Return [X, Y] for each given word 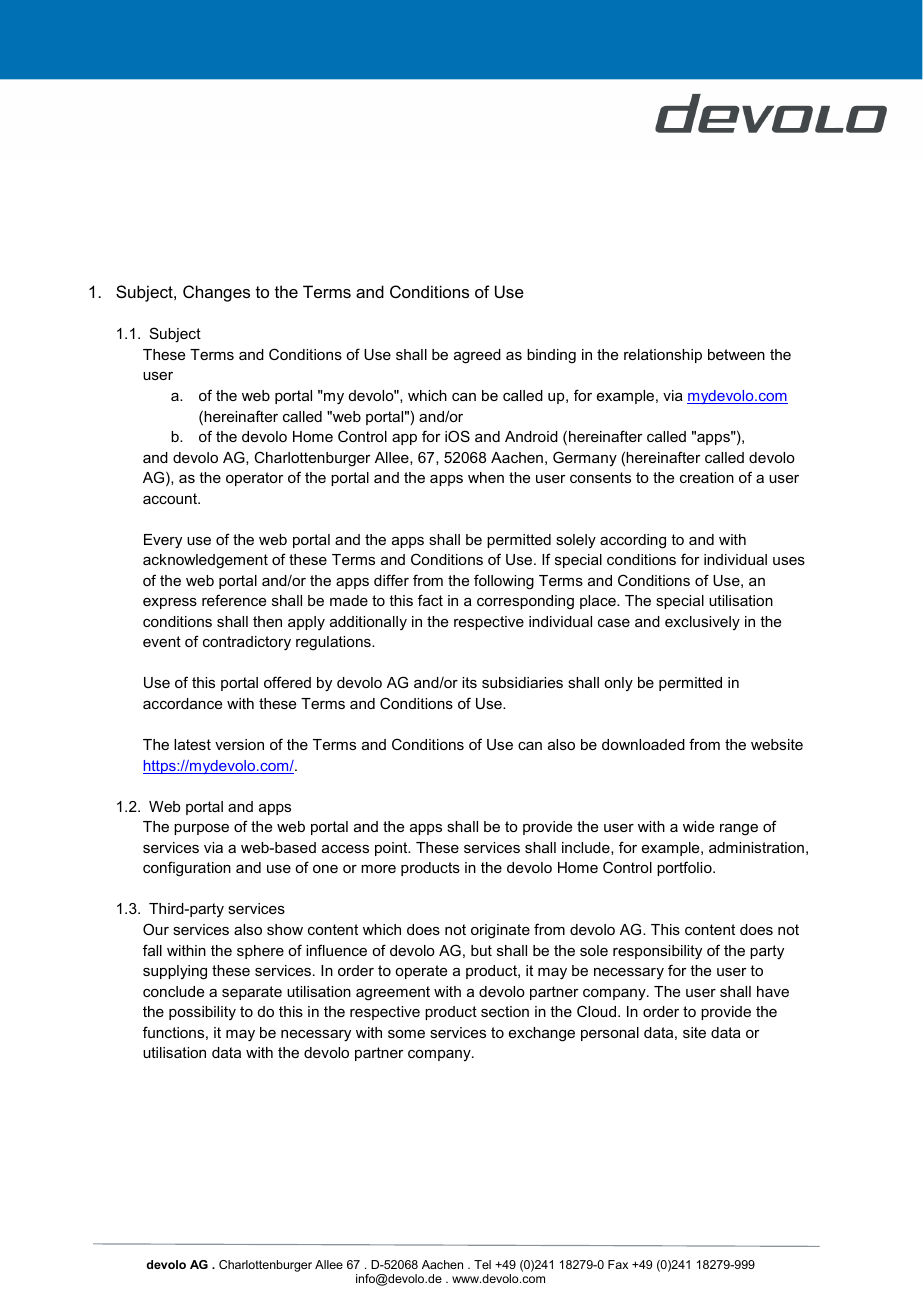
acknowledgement [205, 561]
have [773, 991]
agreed [477, 356]
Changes [216, 293]
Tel [482, 1264]
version [239, 744]
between [736, 354]
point [392, 849]
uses [789, 561]
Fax [618, 1264]
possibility [202, 1013]
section [505, 1011]
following [504, 582]
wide [698, 826]
